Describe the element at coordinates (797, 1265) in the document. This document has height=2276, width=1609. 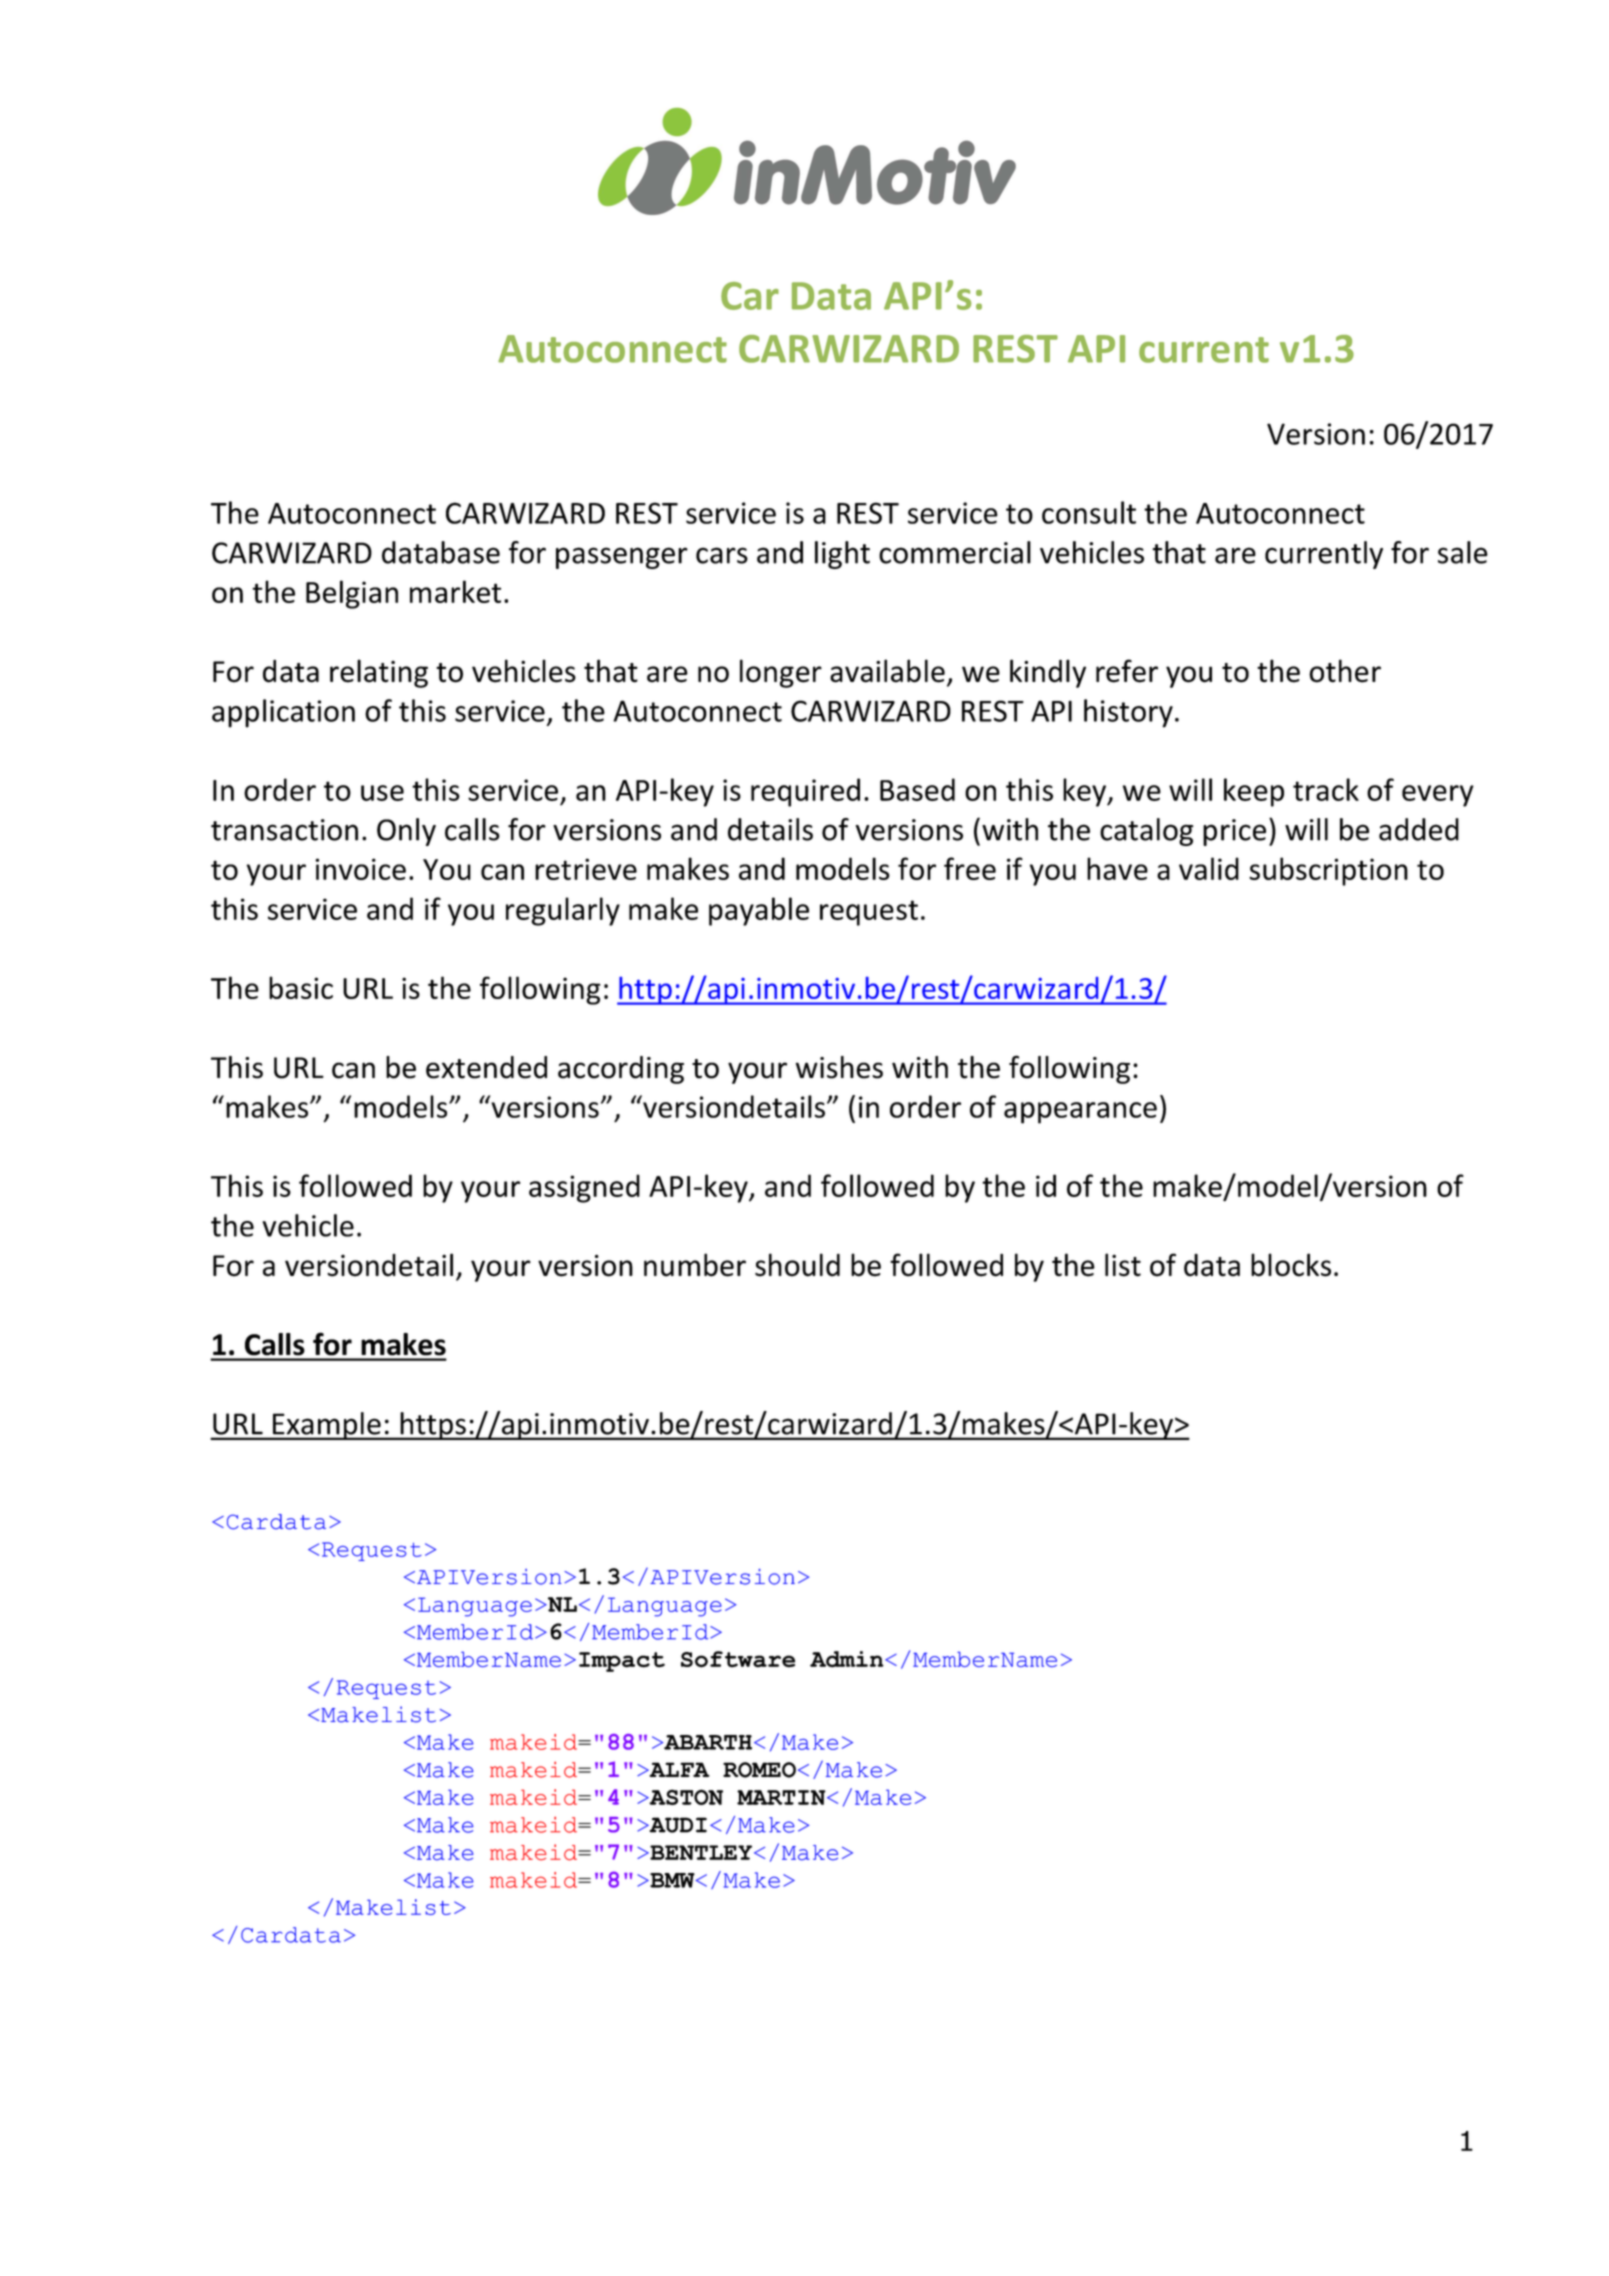
I see `should` at that location.
